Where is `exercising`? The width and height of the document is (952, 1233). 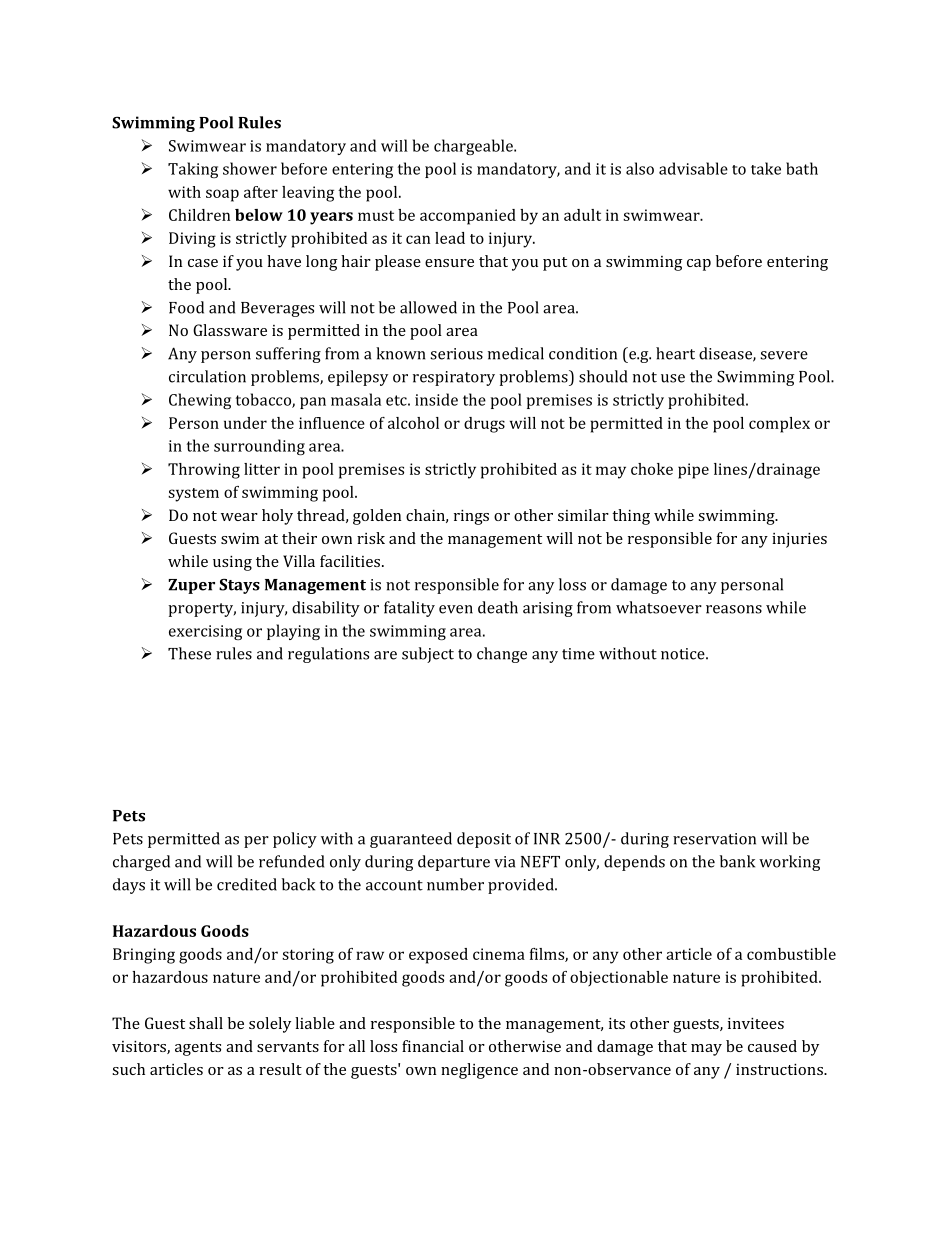
exercising is located at coordinates (205, 632).
